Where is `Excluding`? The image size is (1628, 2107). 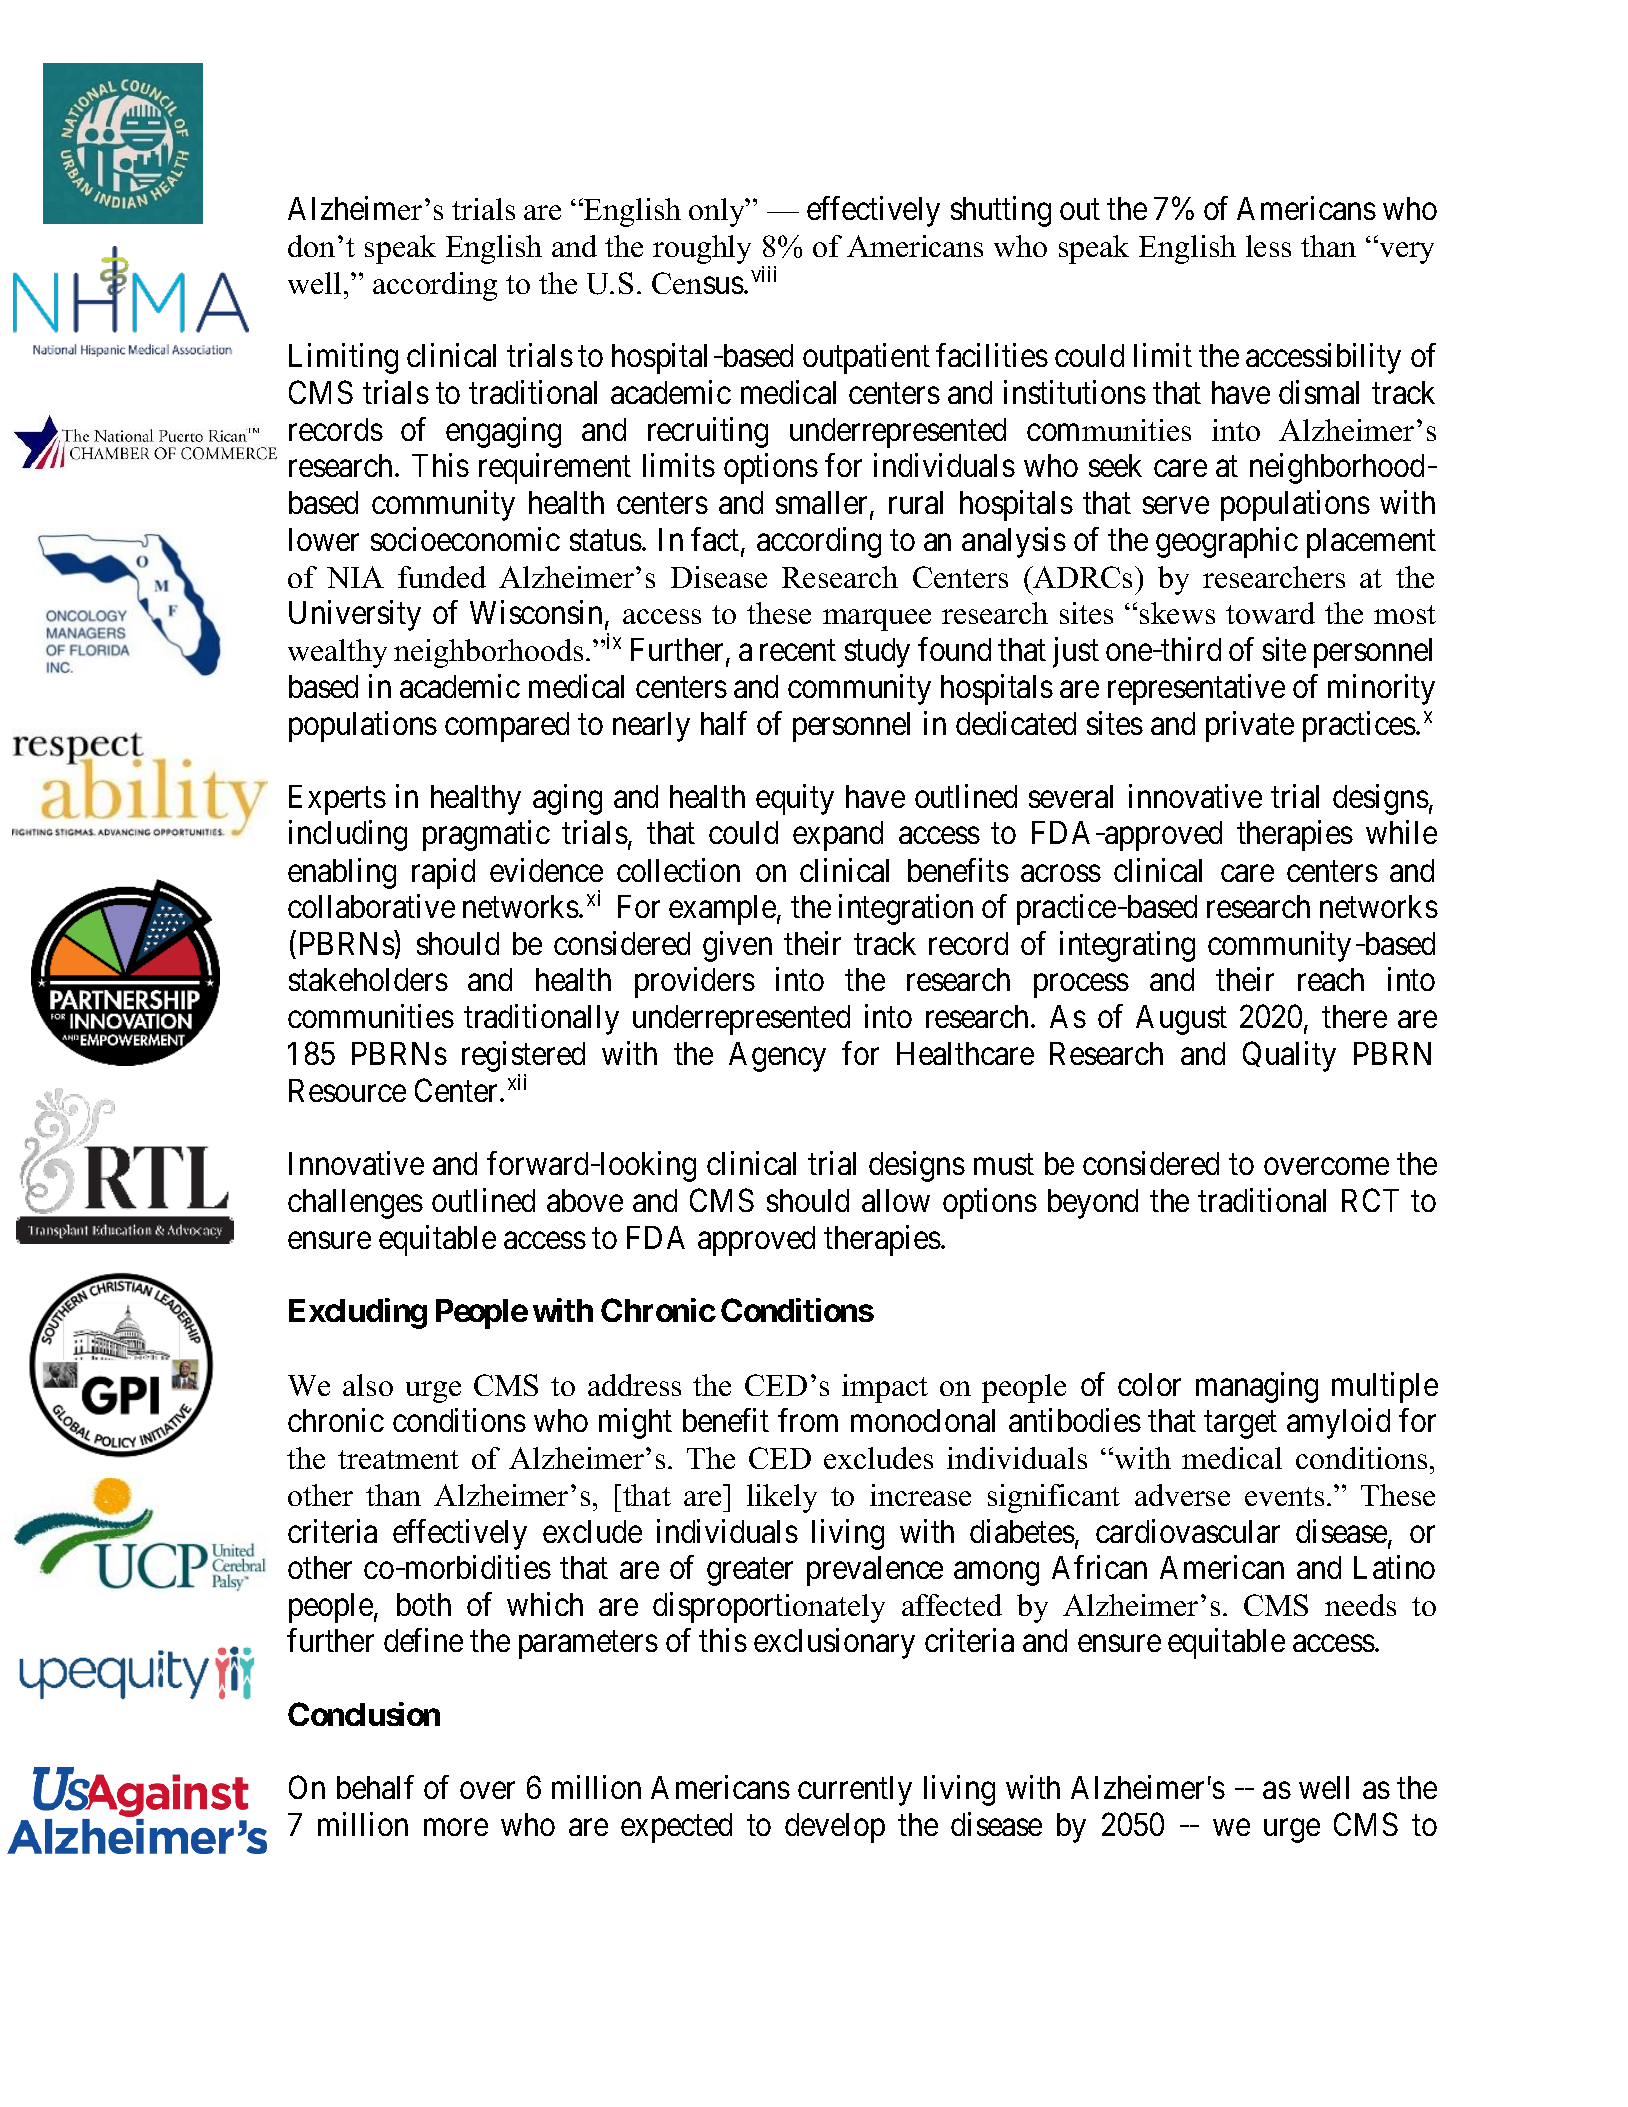 Excluding is located at coordinates (358, 1313).
